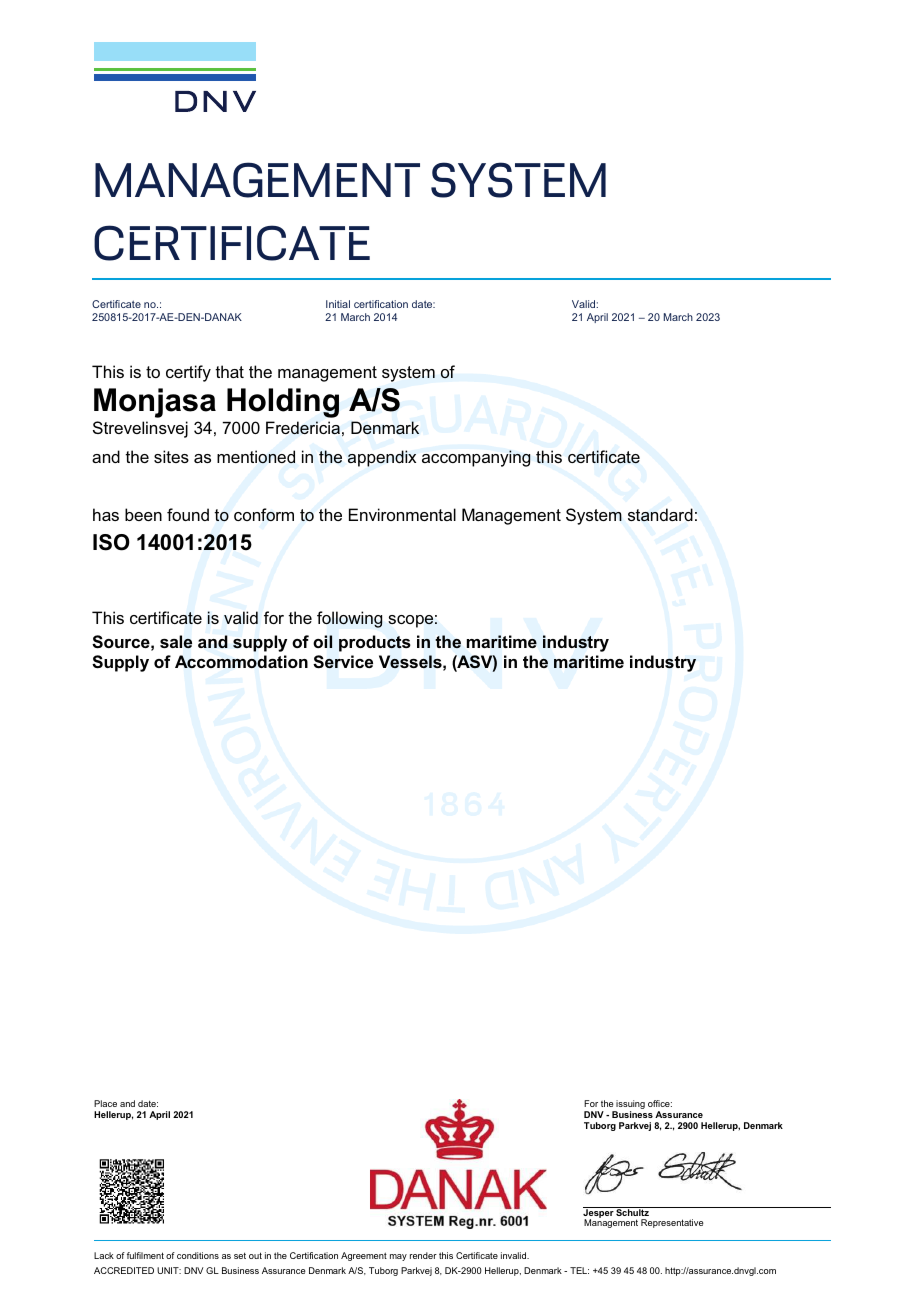  Describe the element at coordinates (198, 1255) in the screenshot. I see `conditions` at that location.
